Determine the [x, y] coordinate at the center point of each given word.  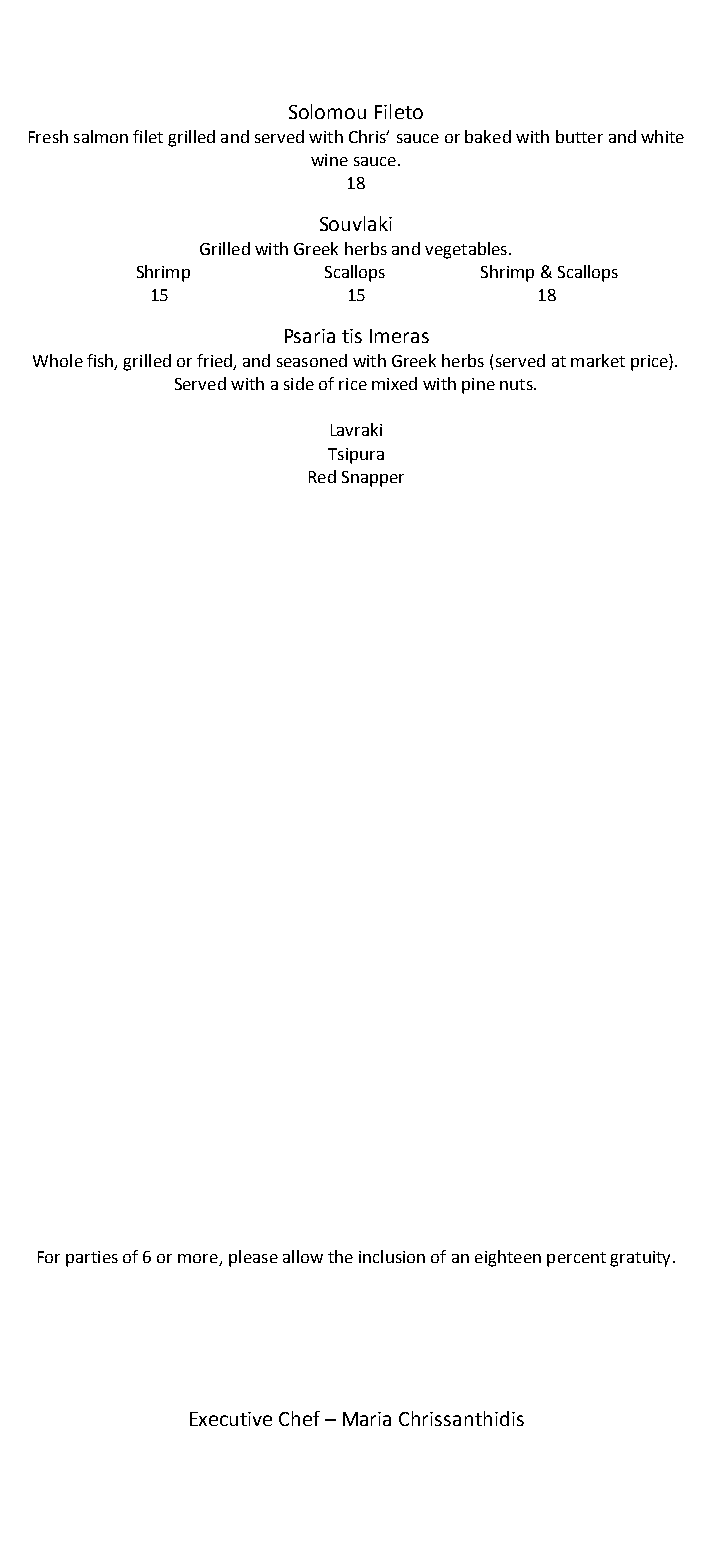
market [598, 360]
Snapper [373, 479]
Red [322, 476]
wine [329, 160]
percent [576, 1259]
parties [92, 1259]
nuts [517, 384]
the [340, 1256]
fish [101, 361]
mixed [394, 383]
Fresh [48, 136]
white [662, 136]
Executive [231, 1419]
